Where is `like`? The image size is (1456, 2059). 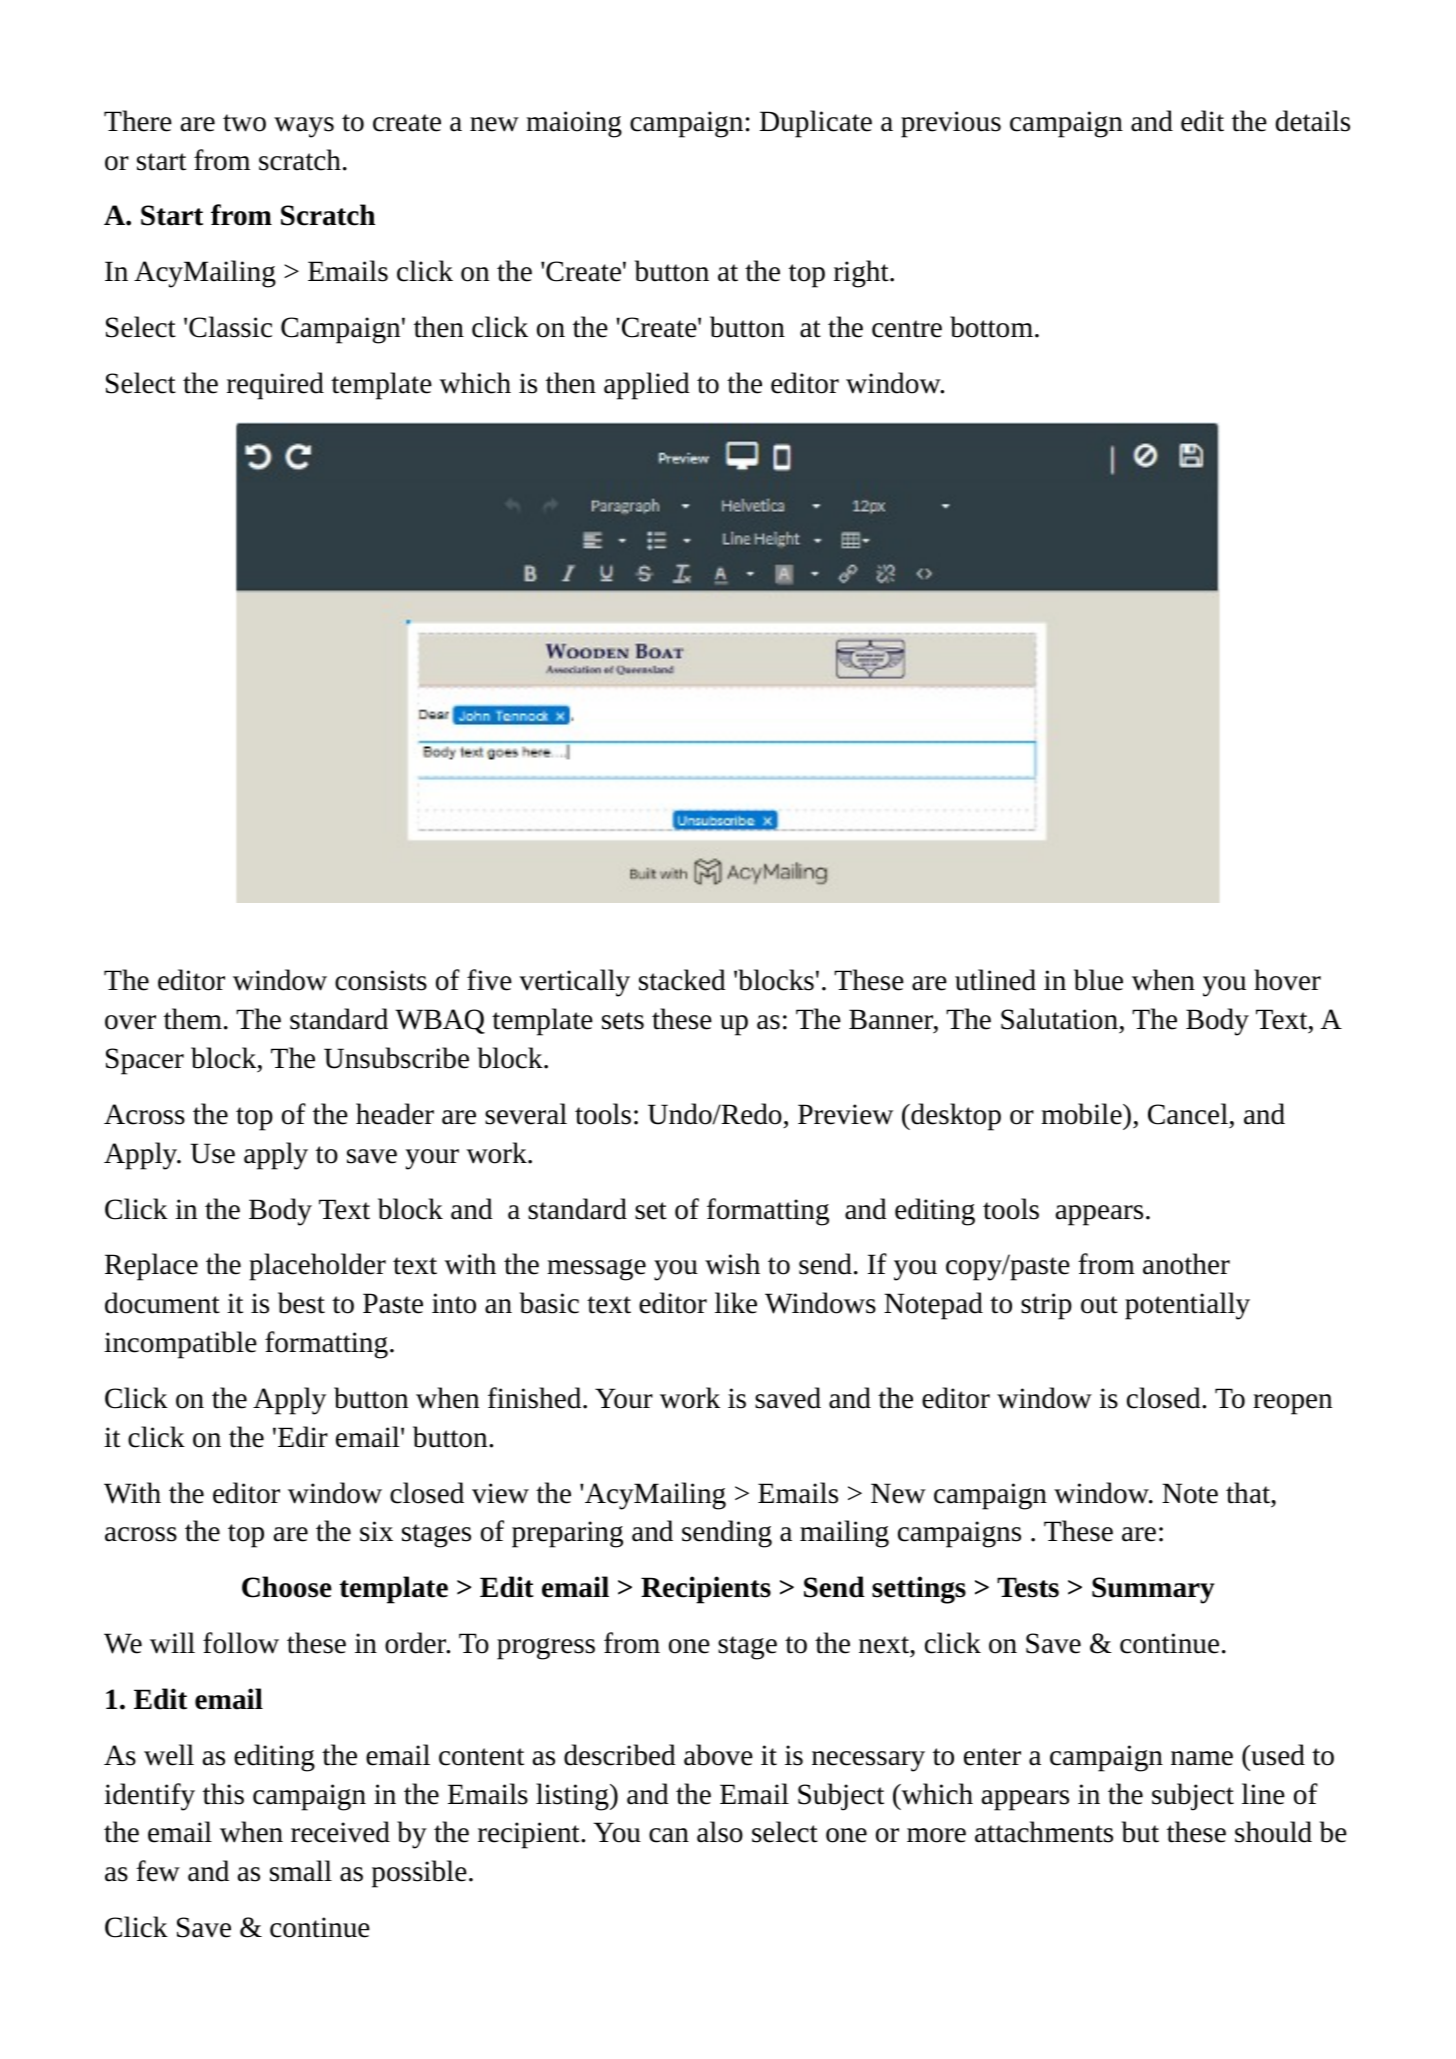 like is located at coordinates (736, 1303).
